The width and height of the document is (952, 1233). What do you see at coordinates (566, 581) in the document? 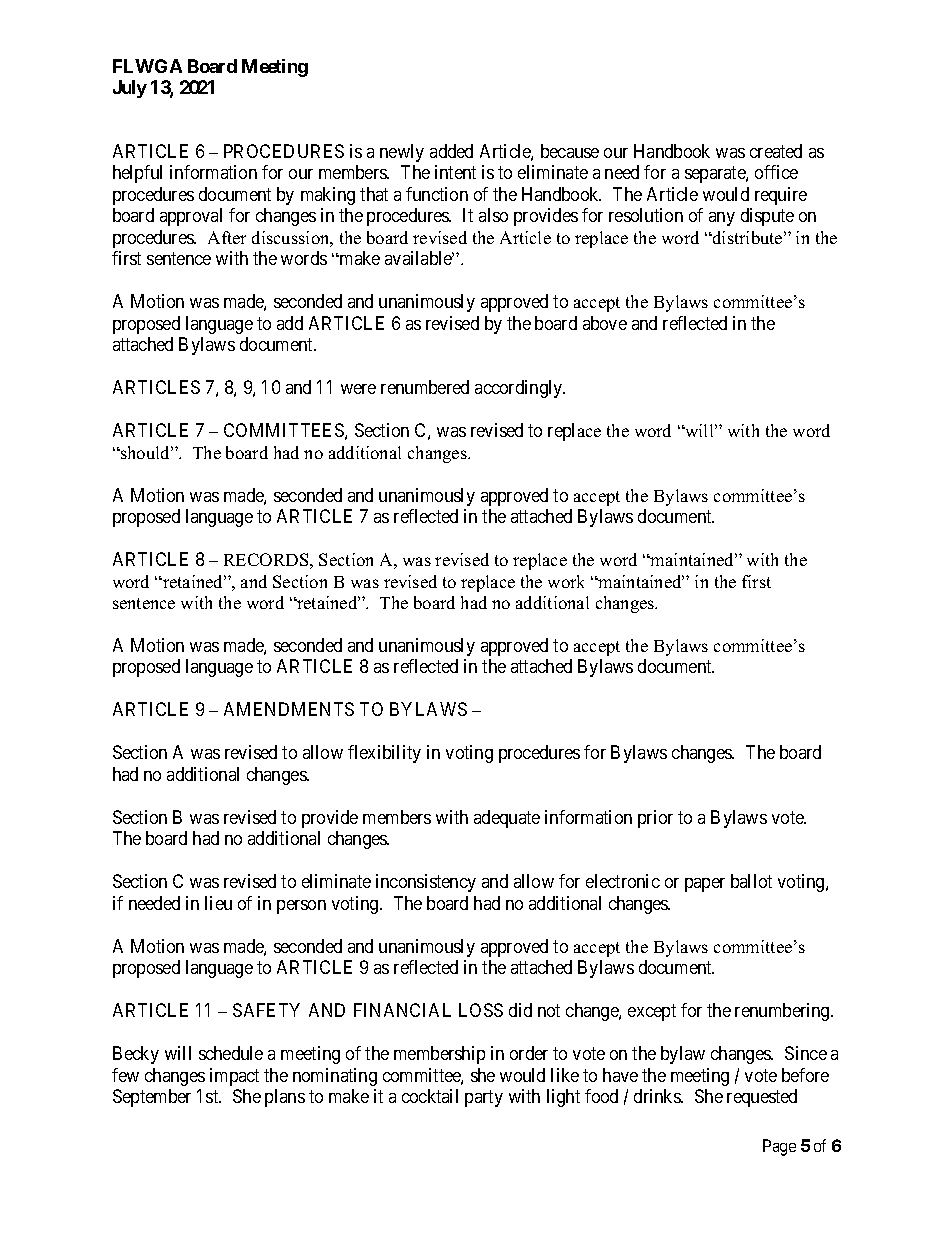
I see `work` at bounding box center [566, 581].
